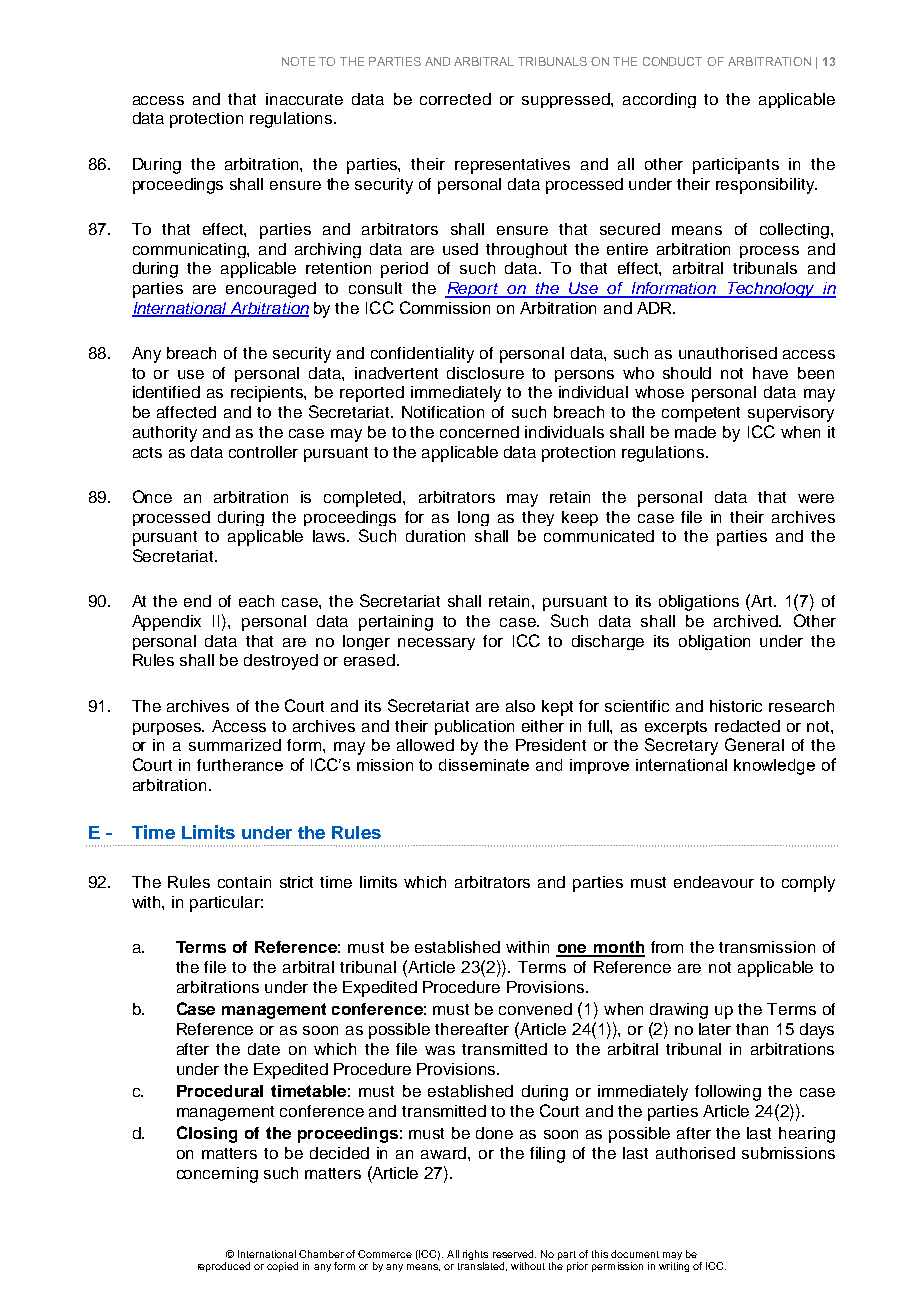  What do you see at coordinates (264, 1049) in the image?
I see `date` at bounding box center [264, 1049].
